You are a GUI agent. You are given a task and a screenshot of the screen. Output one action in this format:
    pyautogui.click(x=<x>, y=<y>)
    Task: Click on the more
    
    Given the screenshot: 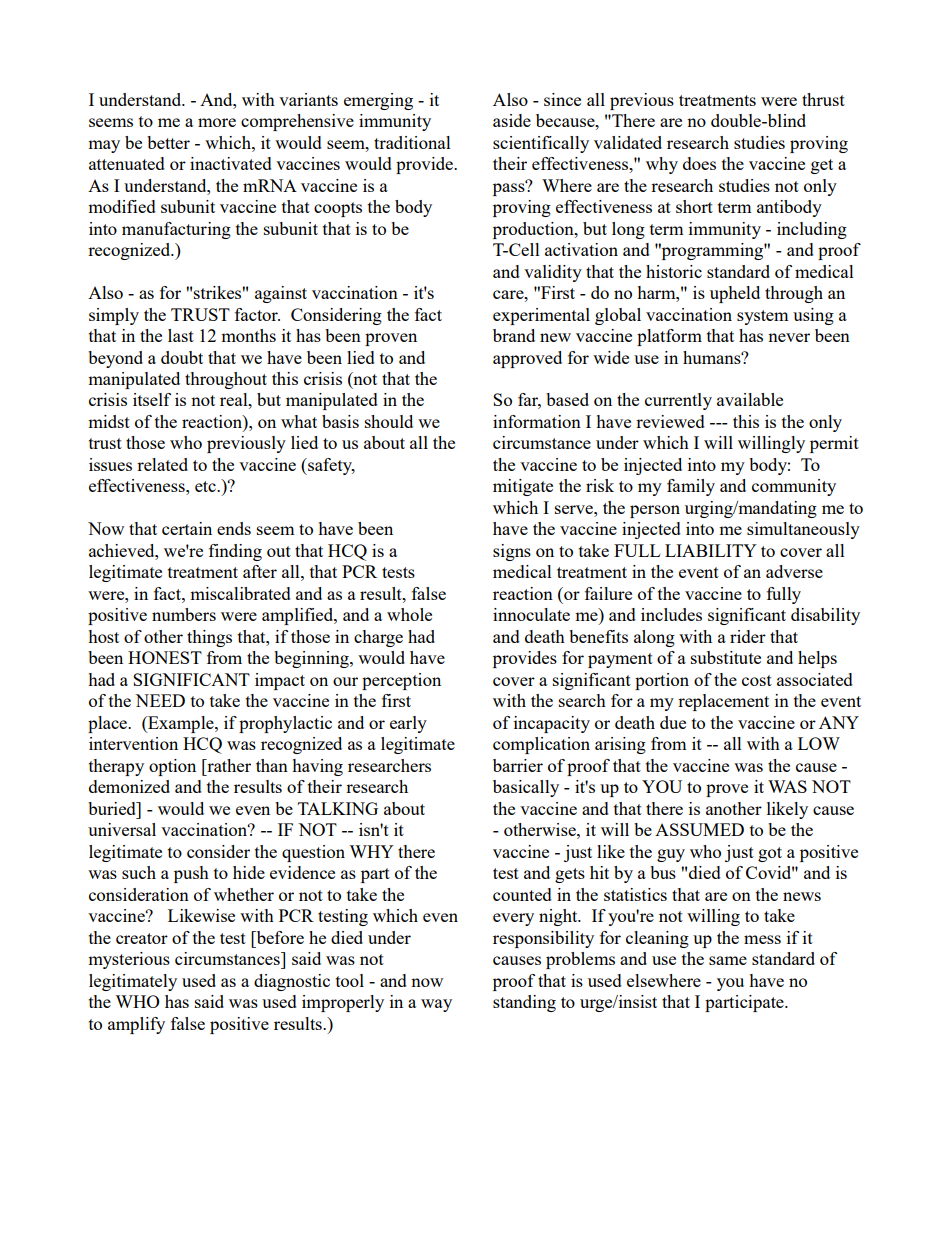 What is the action you would take?
    pyautogui.click(x=217, y=122)
